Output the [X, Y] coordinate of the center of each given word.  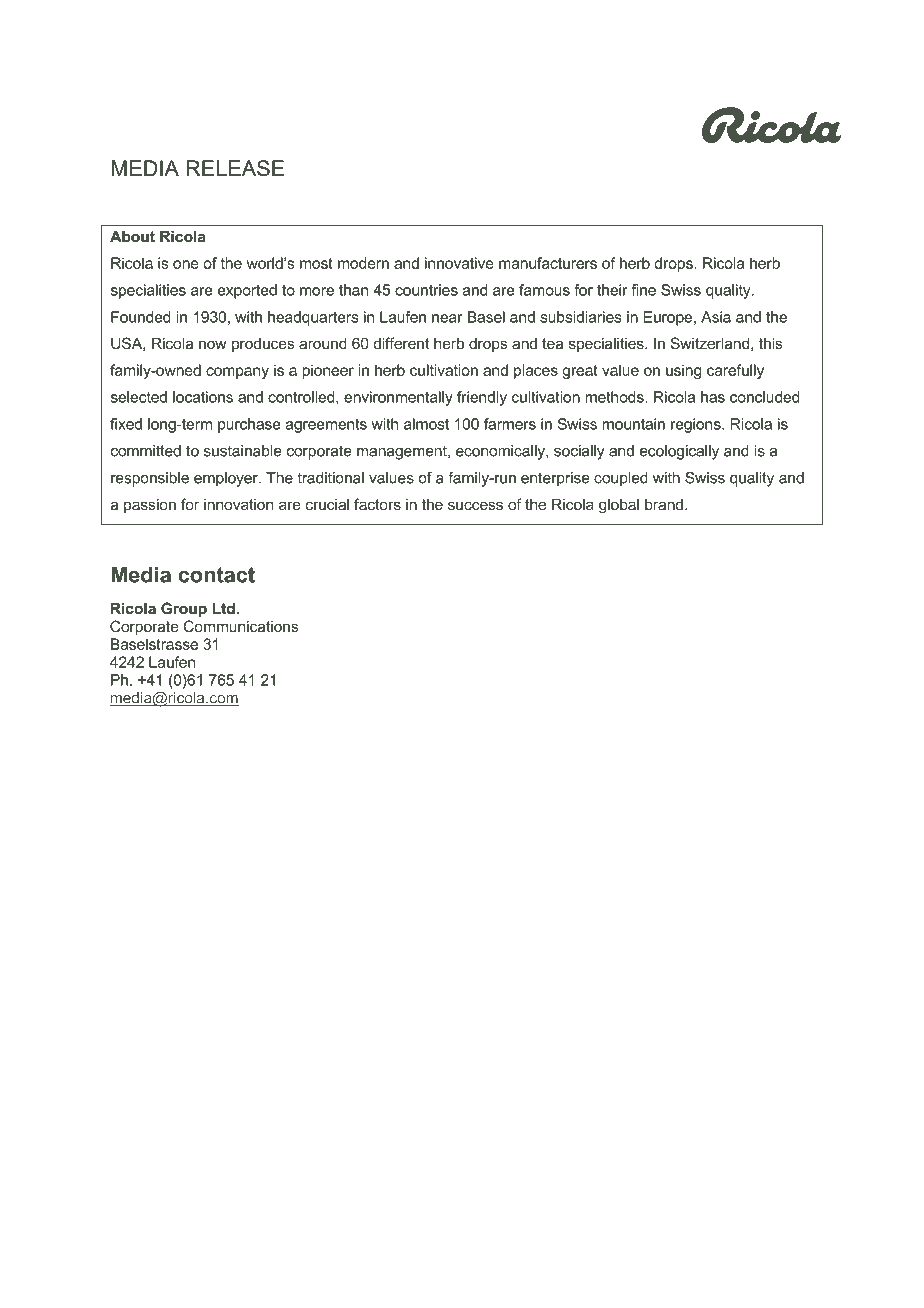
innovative [459, 263]
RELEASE [235, 168]
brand [664, 504]
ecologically [679, 452]
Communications [241, 626]
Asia [716, 317]
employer [227, 479]
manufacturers [548, 263]
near [447, 318]
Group [184, 609]
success [475, 505]
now [213, 344]
